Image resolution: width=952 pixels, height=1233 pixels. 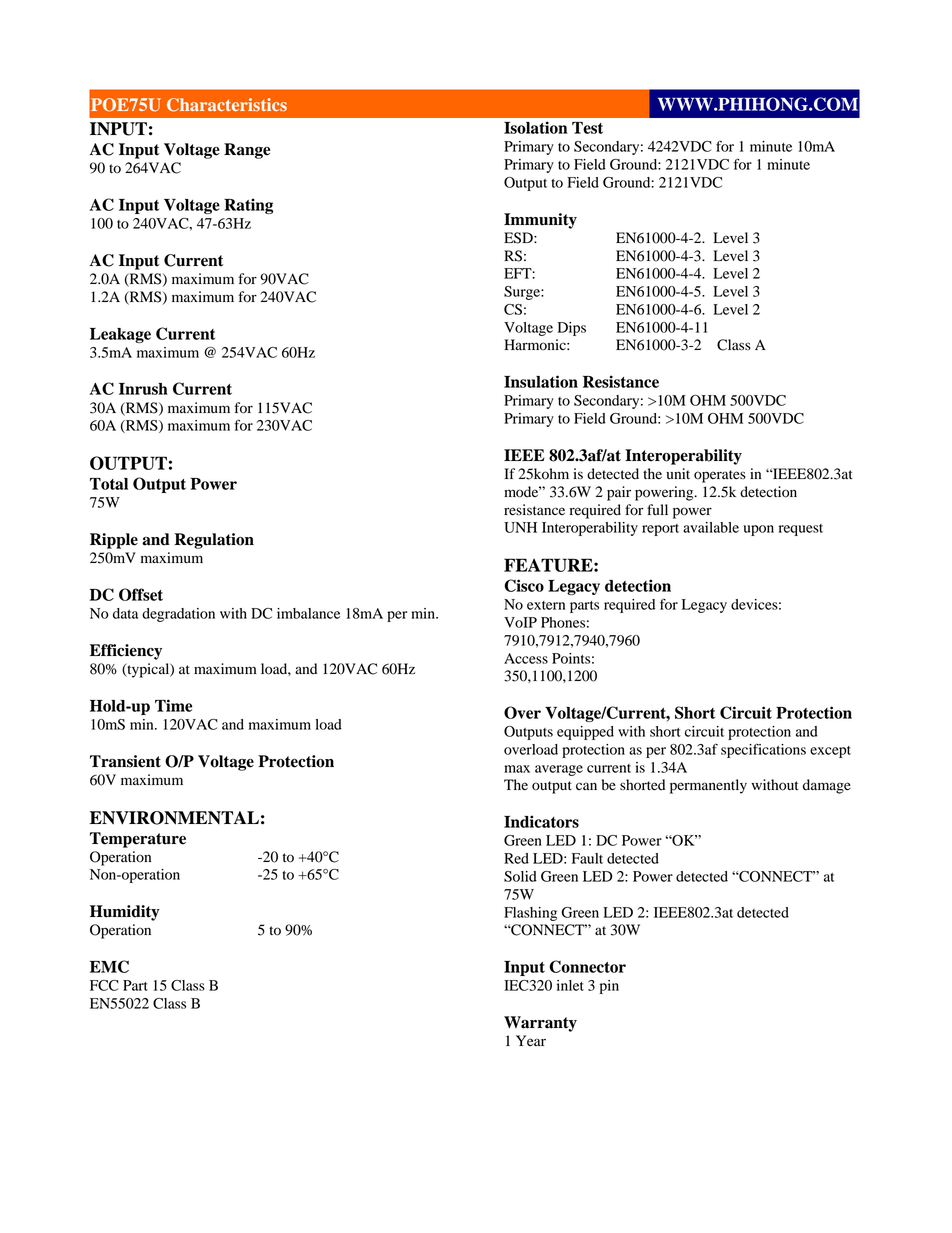 I want to click on Test, so click(x=587, y=128).
